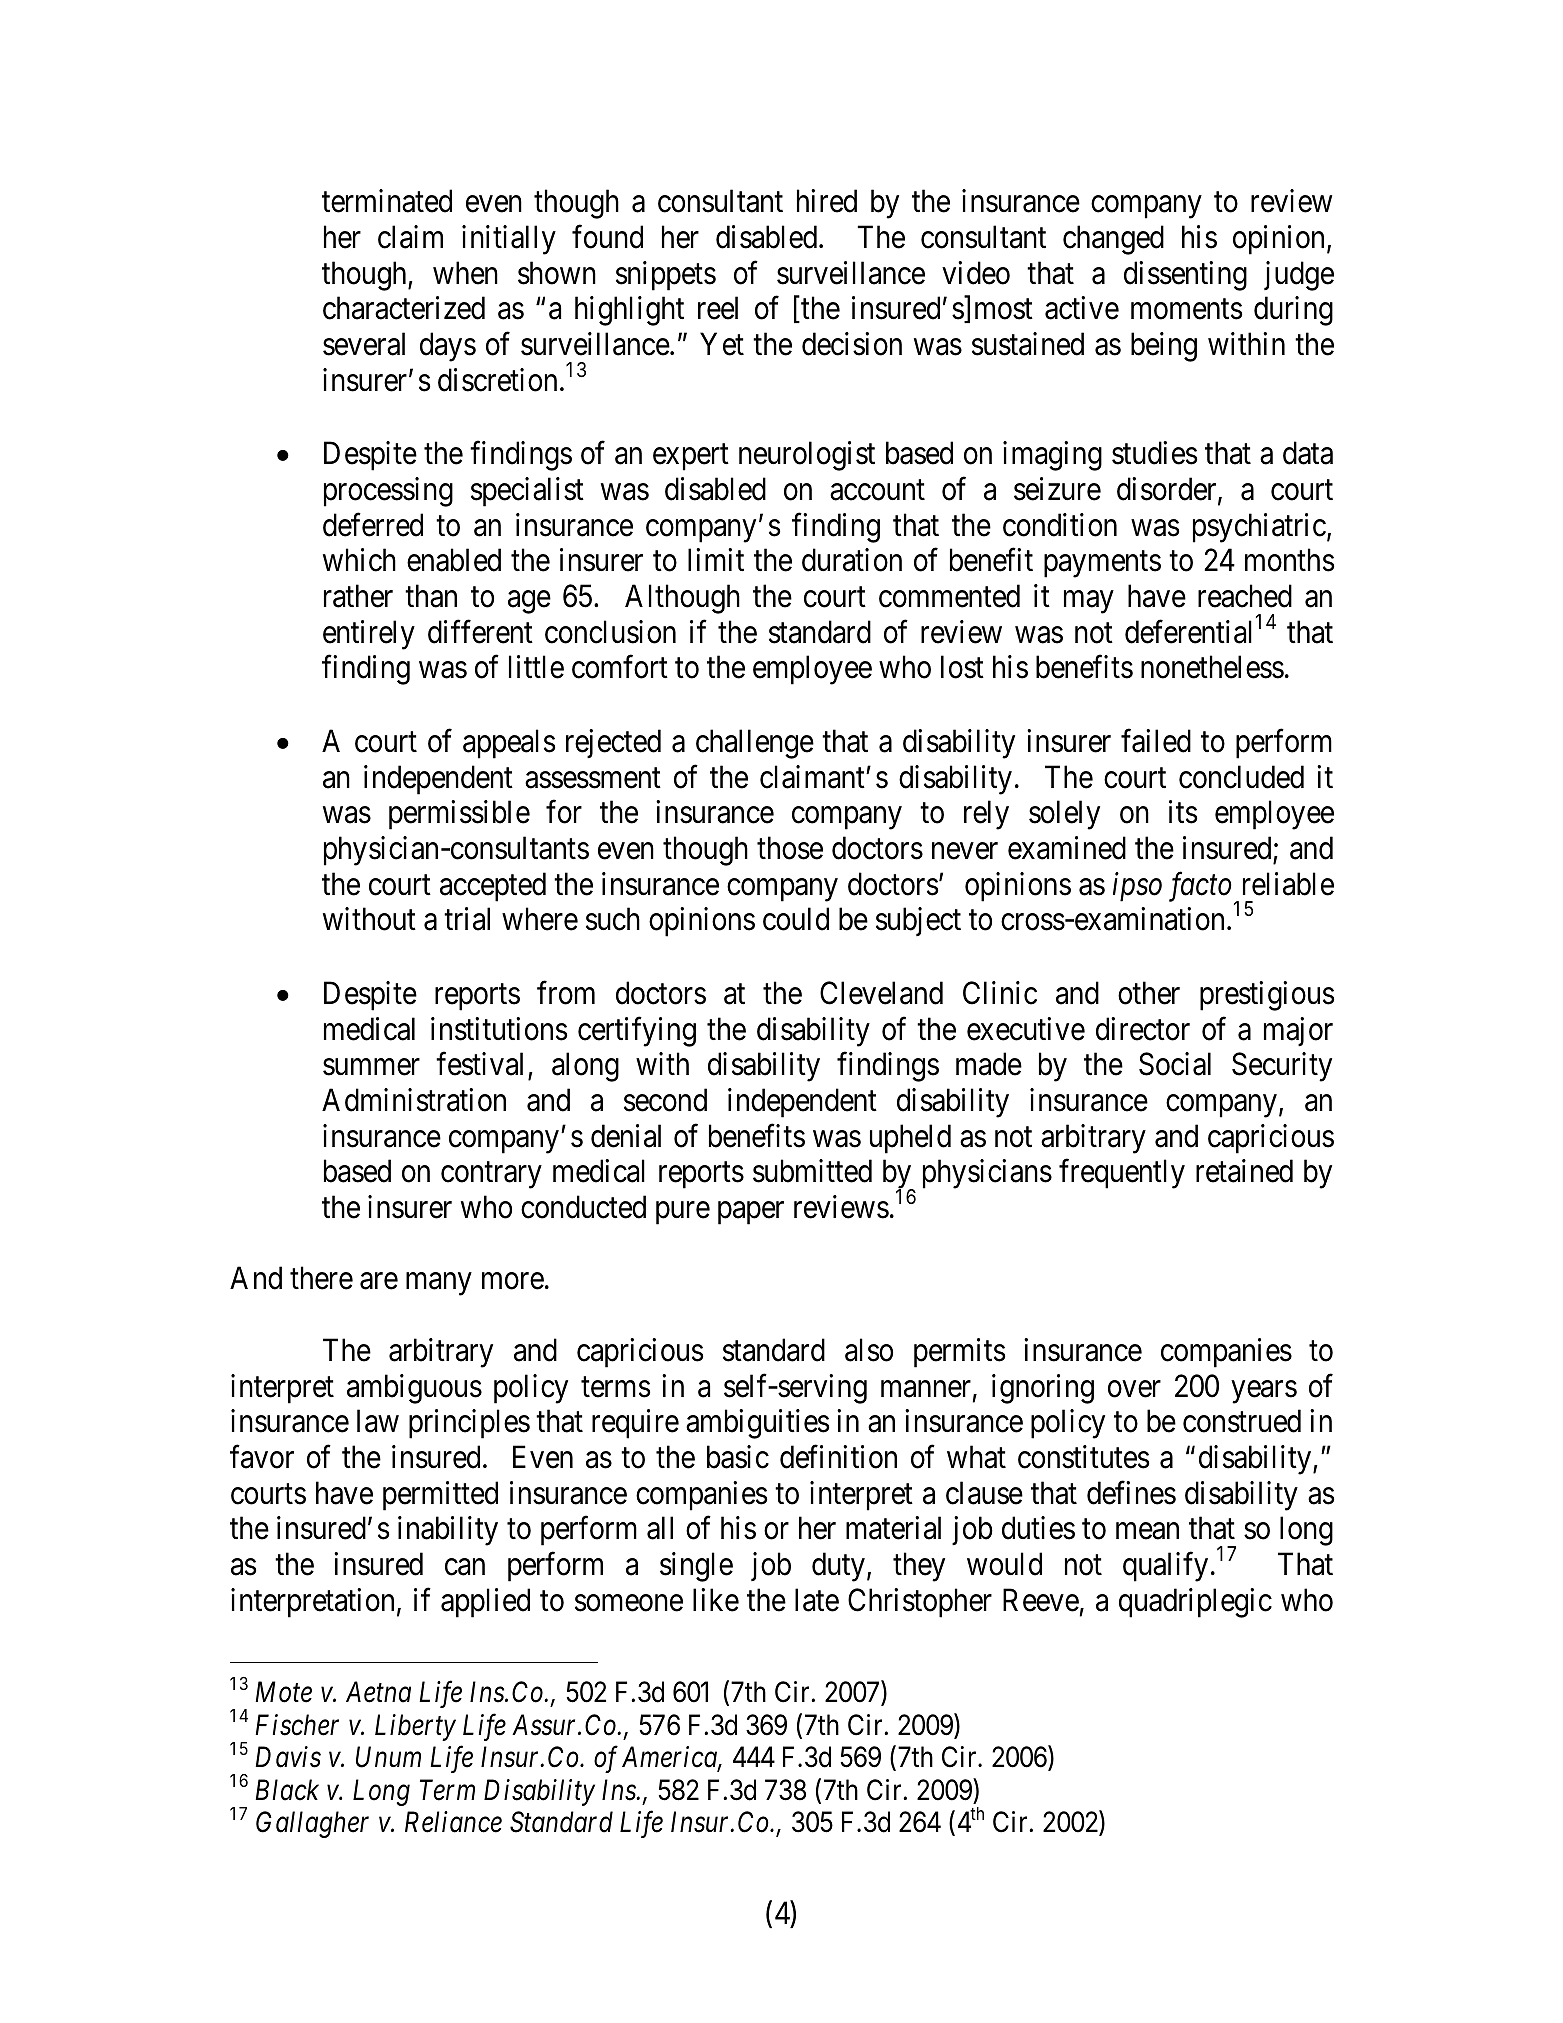 This page has height=2023, width=1563. What do you see at coordinates (388, 1757) in the page?
I see `Unum` at bounding box center [388, 1757].
